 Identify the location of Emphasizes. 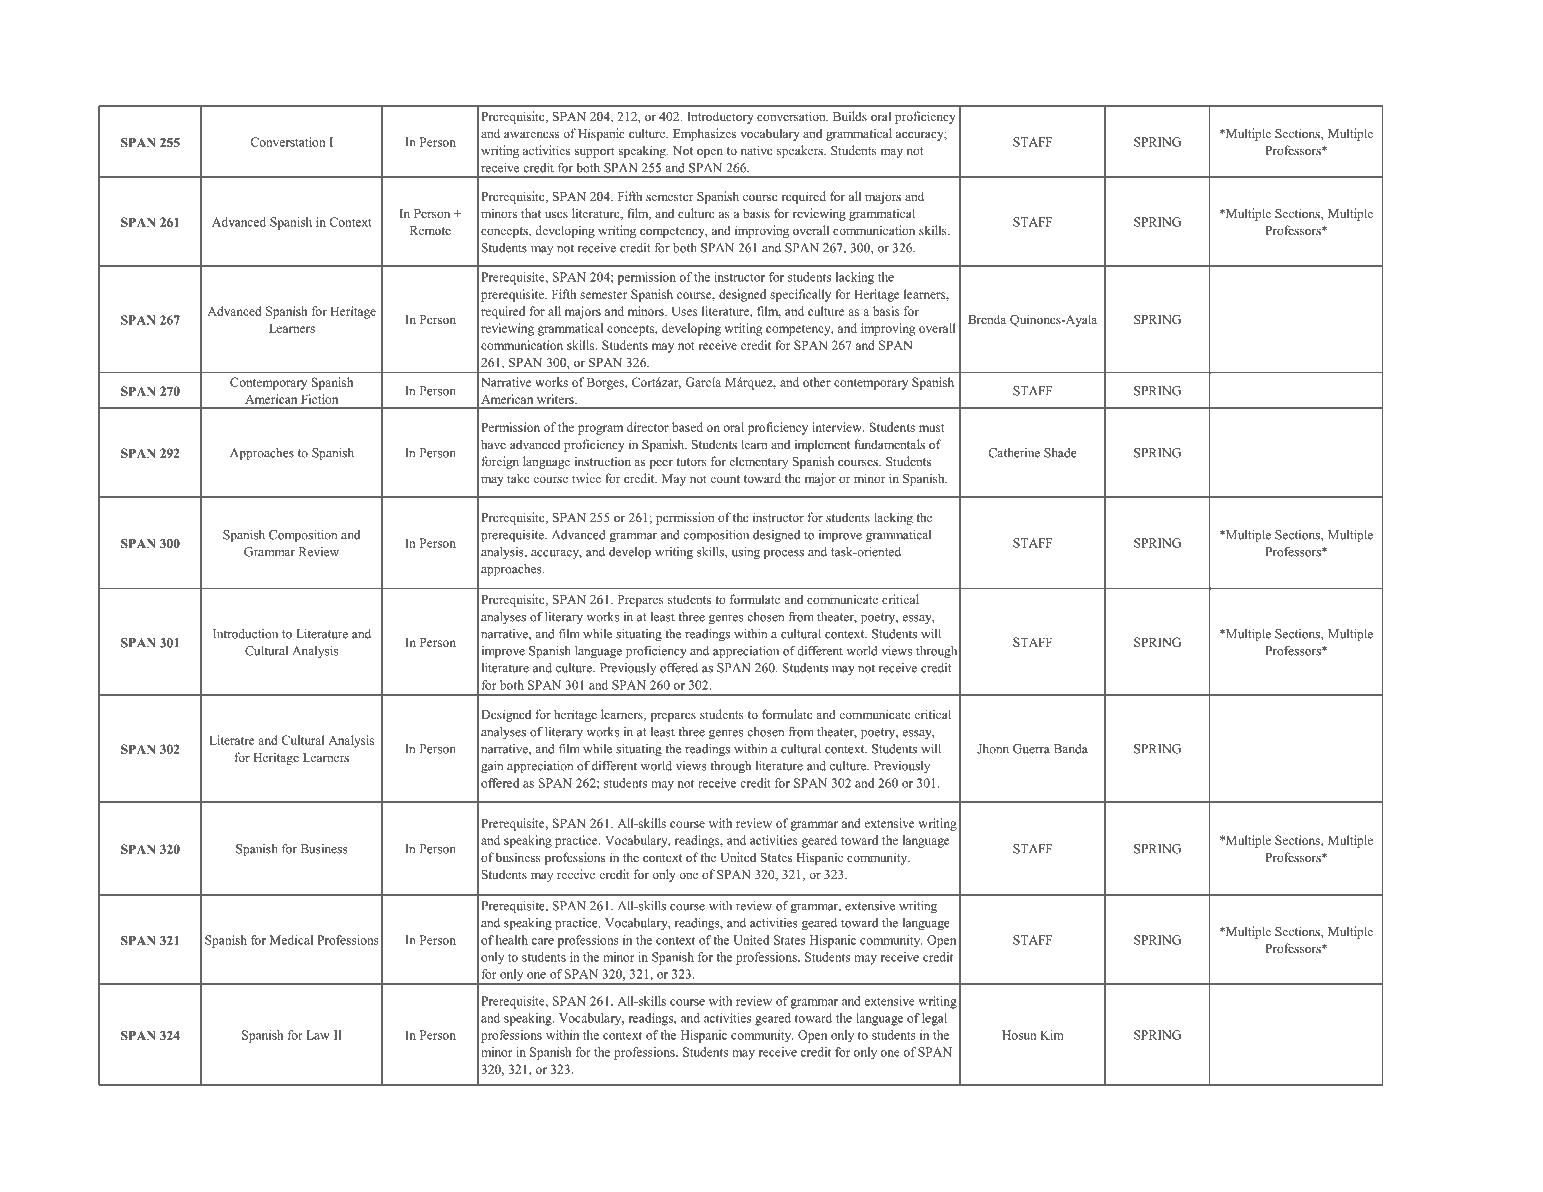
(704, 134).
